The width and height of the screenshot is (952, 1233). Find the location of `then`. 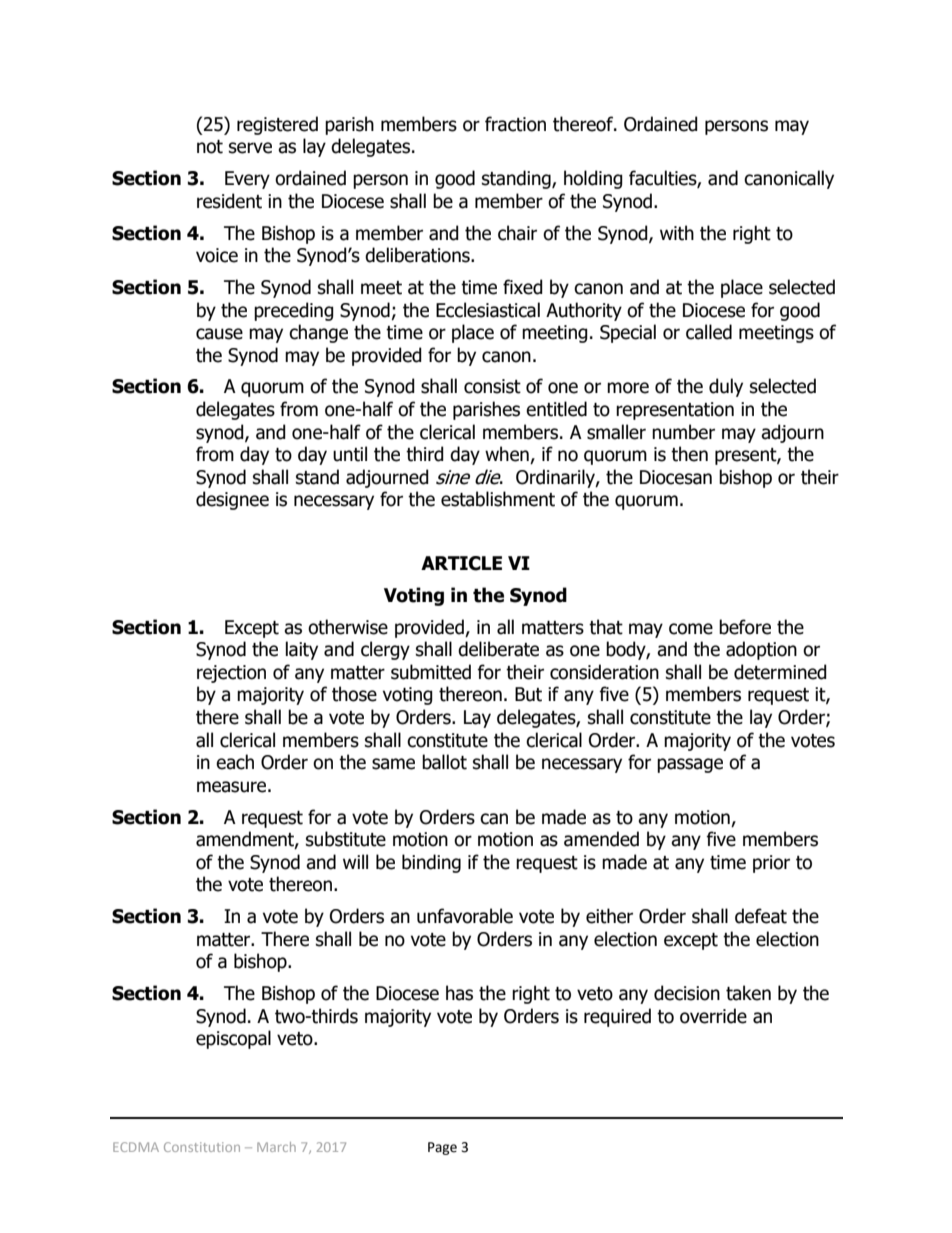

then is located at coordinates (689, 454).
